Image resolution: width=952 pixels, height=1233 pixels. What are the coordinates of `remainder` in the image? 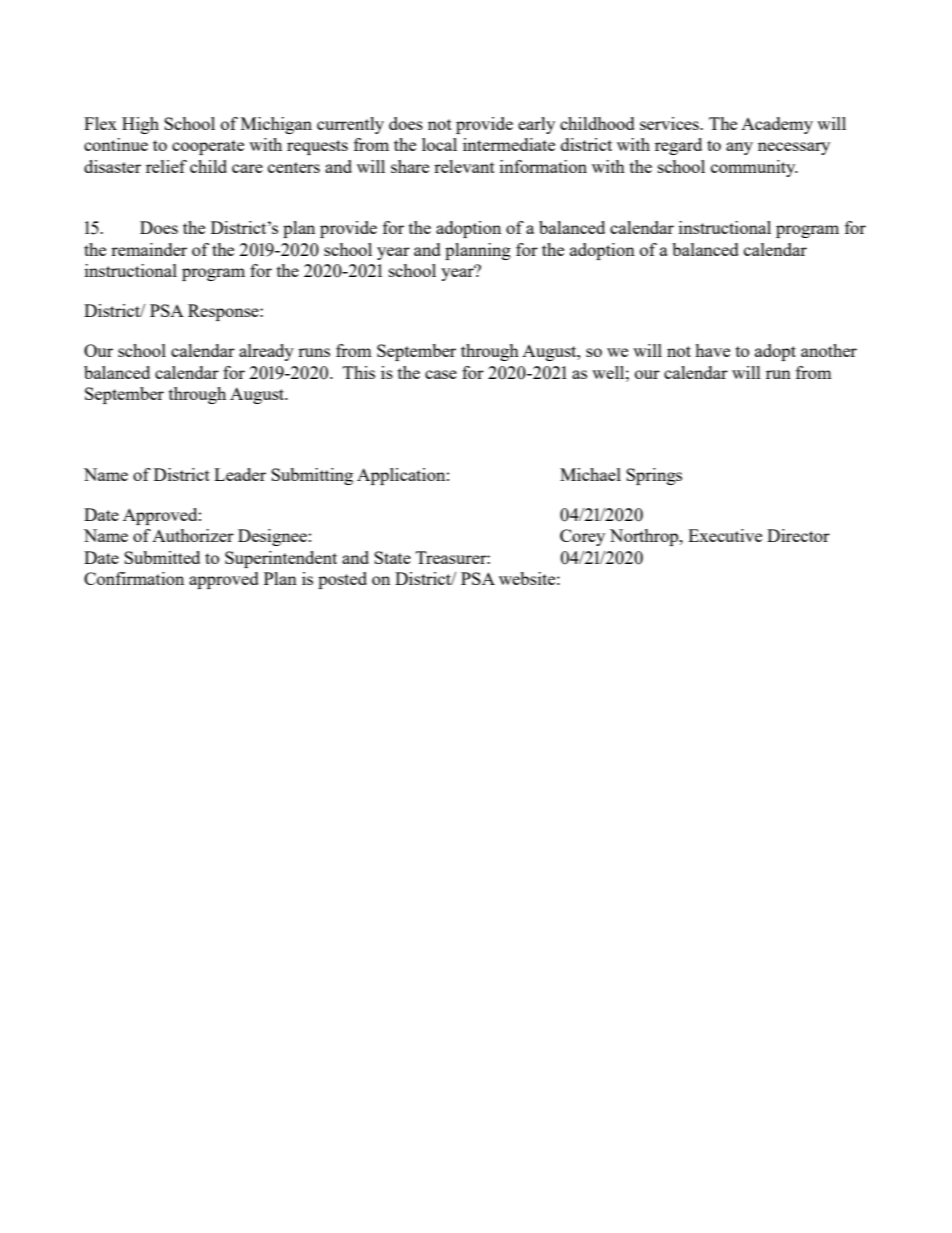 It's located at (149, 249).
